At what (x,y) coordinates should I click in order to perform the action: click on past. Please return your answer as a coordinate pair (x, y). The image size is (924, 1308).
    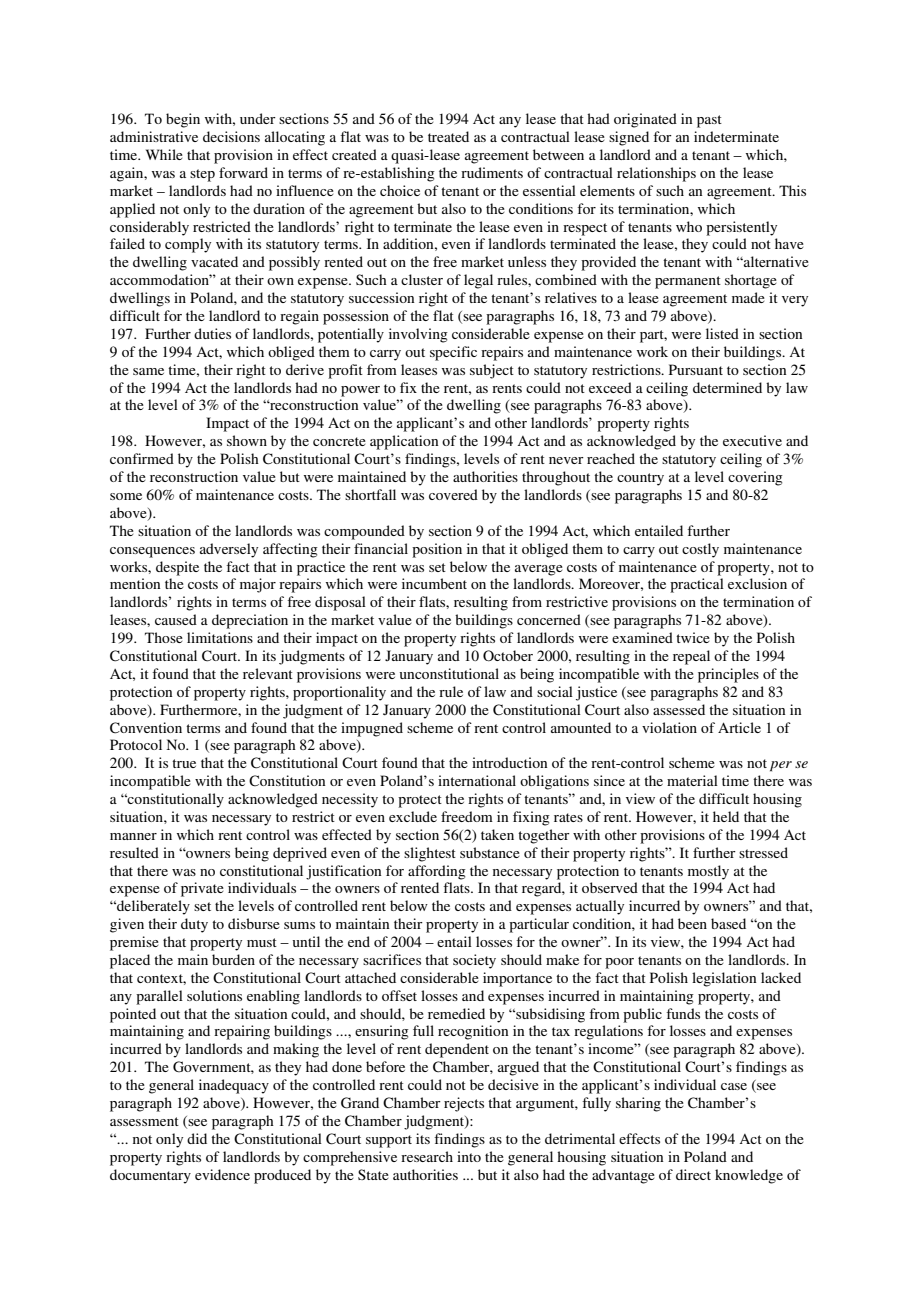
    Looking at the image, I should click on (709, 121).
